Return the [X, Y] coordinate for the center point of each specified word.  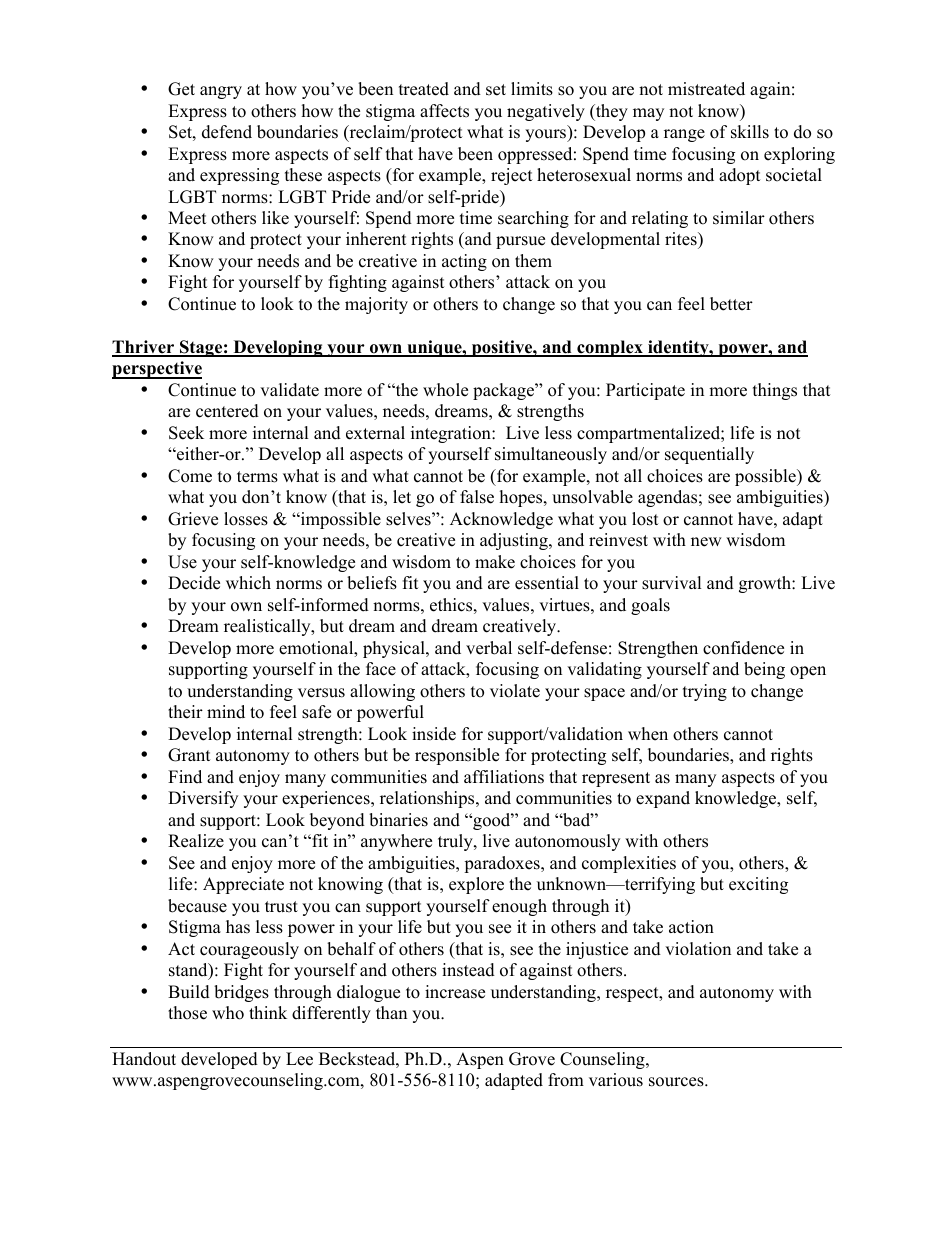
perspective [157, 370]
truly [456, 842]
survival [672, 583]
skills [750, 132]
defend [227, 132]
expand [663, 799]
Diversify [203, 799]
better [731, 304]
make [495, 562]
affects [444, 111]
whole [445, 390]
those [187, 1013]
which [248, 583]
